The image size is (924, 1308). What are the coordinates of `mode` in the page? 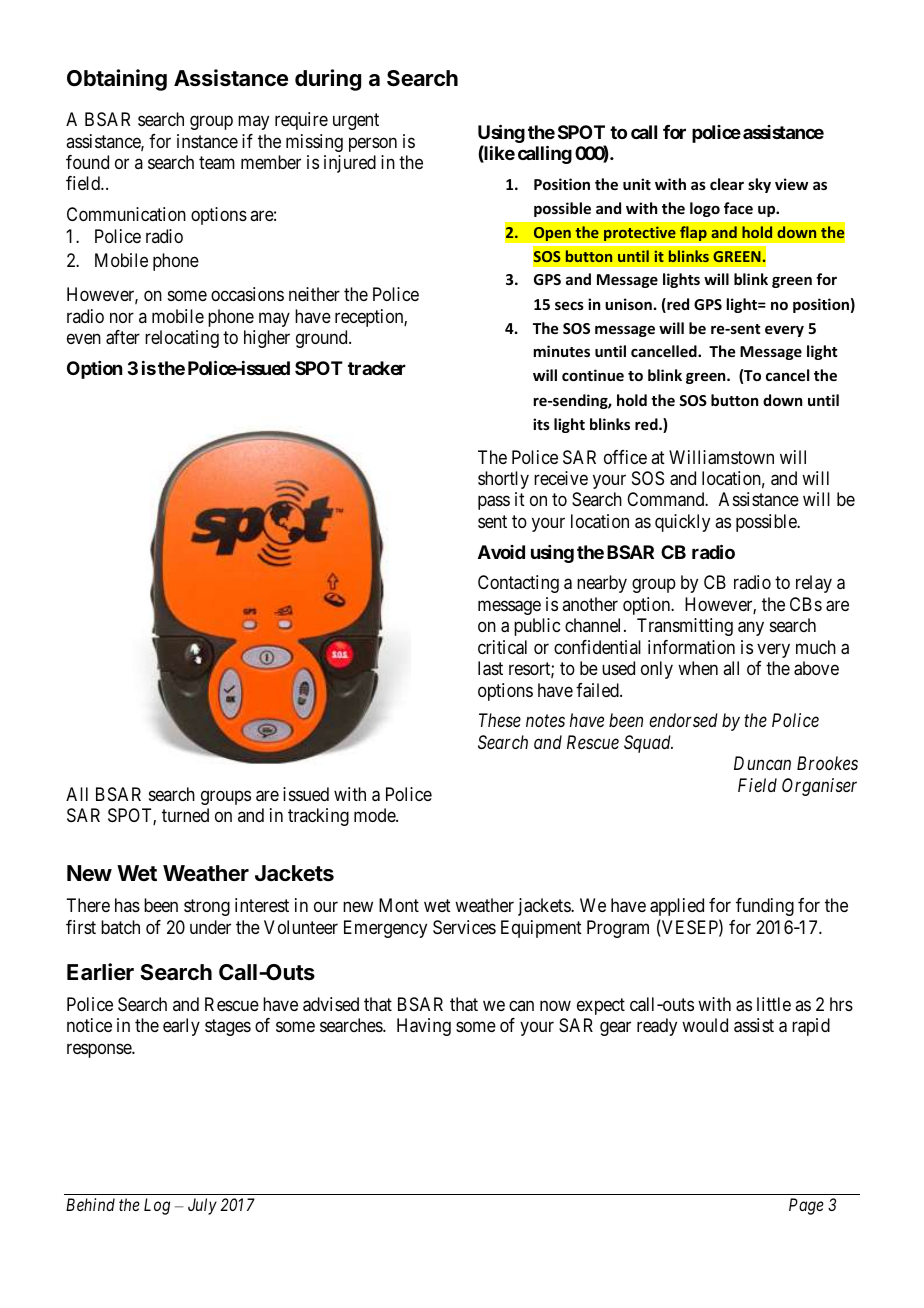 It's located at (375, 815).
